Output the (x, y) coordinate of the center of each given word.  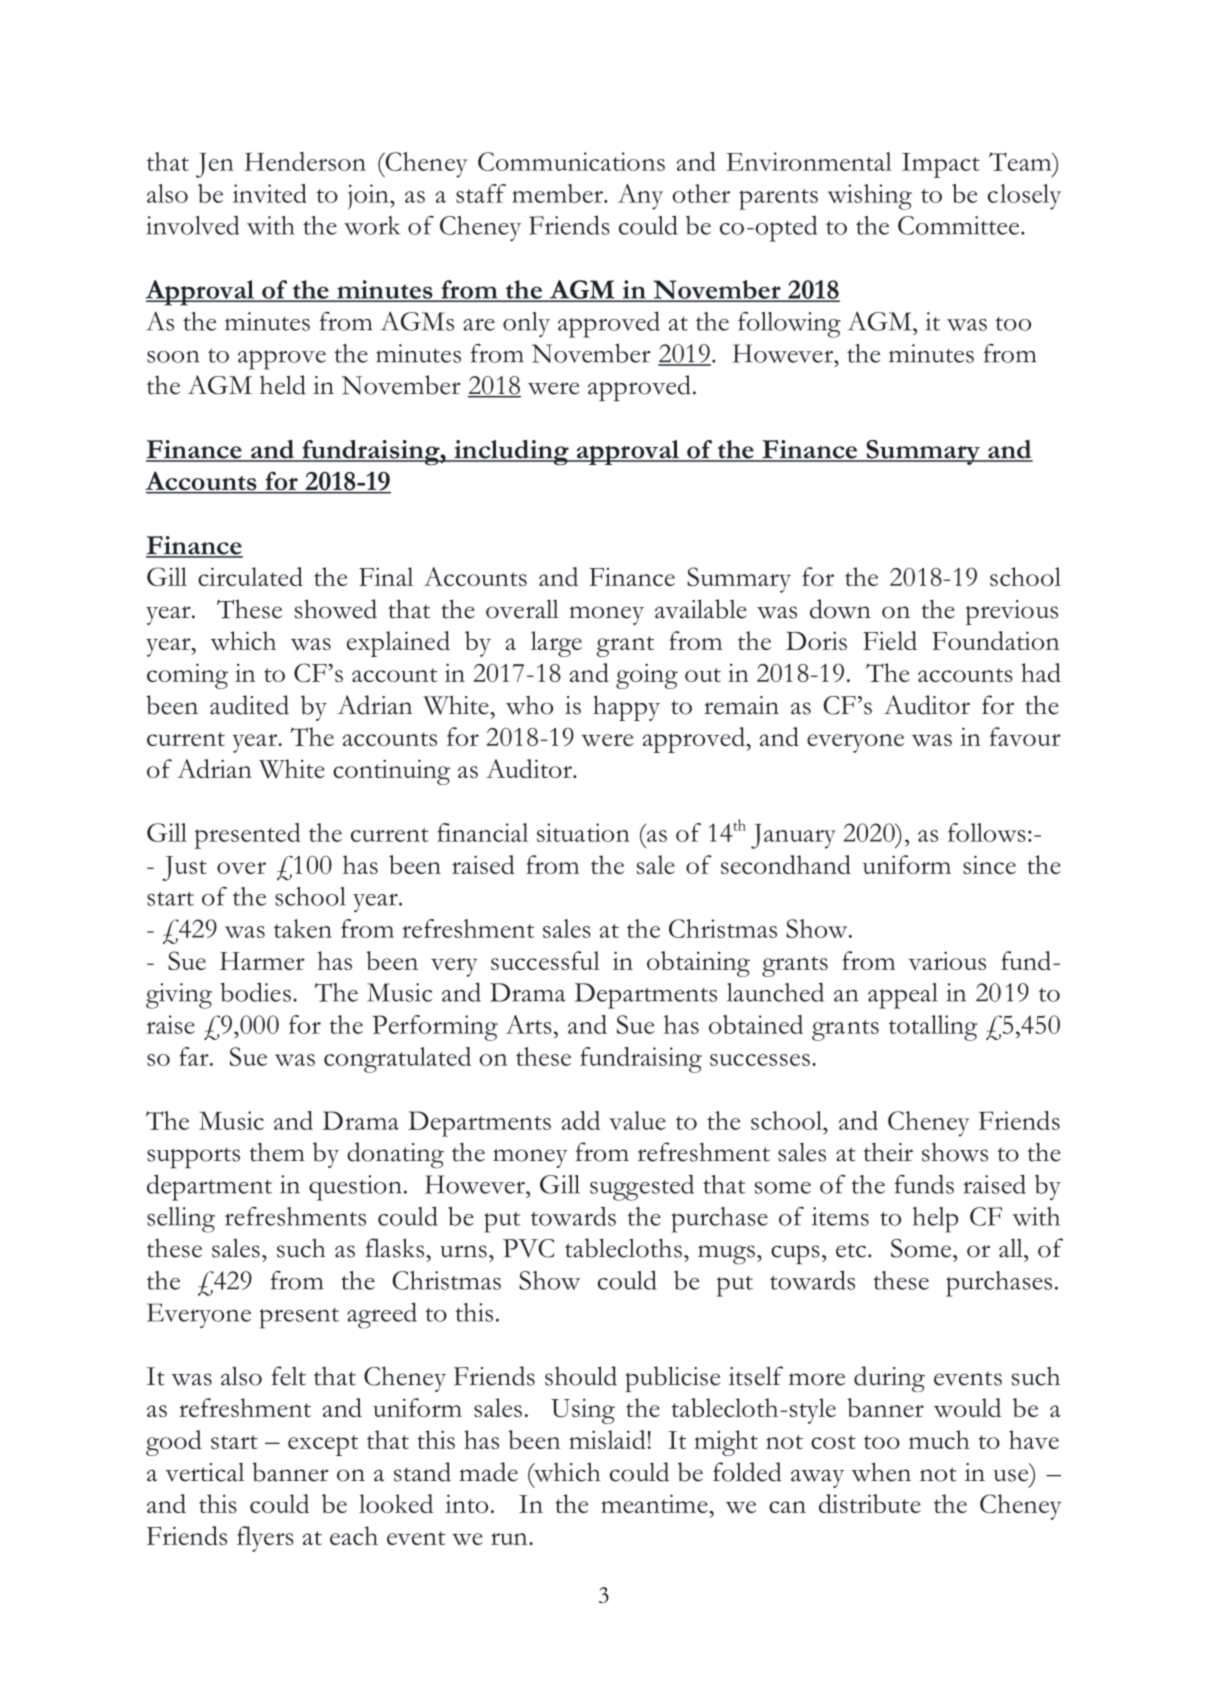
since (989, 864)
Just (184, 868)
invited (269, 193)
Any (640, 197)
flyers (265, 1539)
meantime (655, 1503)
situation (583, 832)
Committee (960, 225)
